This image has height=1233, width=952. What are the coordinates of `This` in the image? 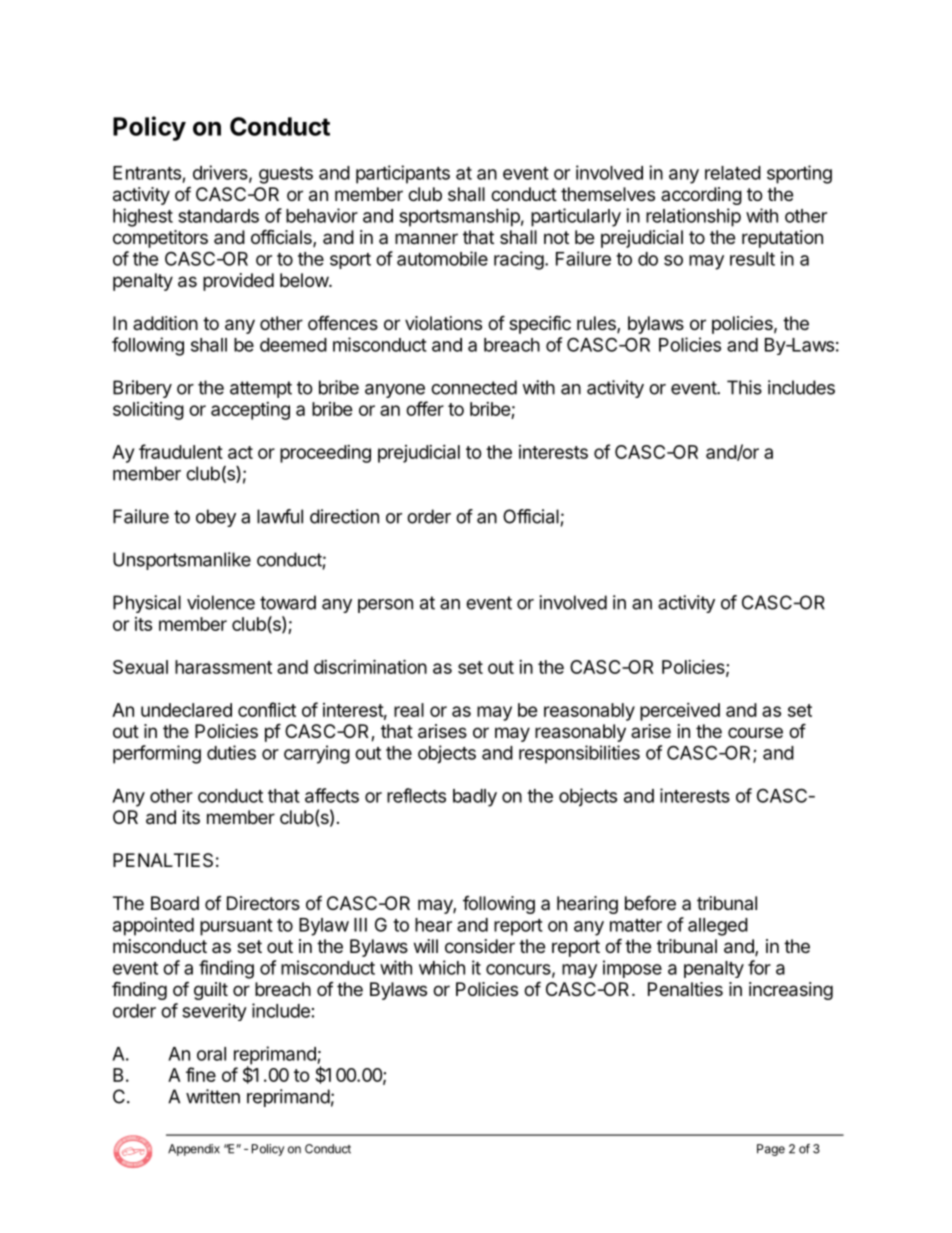 It's located at (744, 387).
